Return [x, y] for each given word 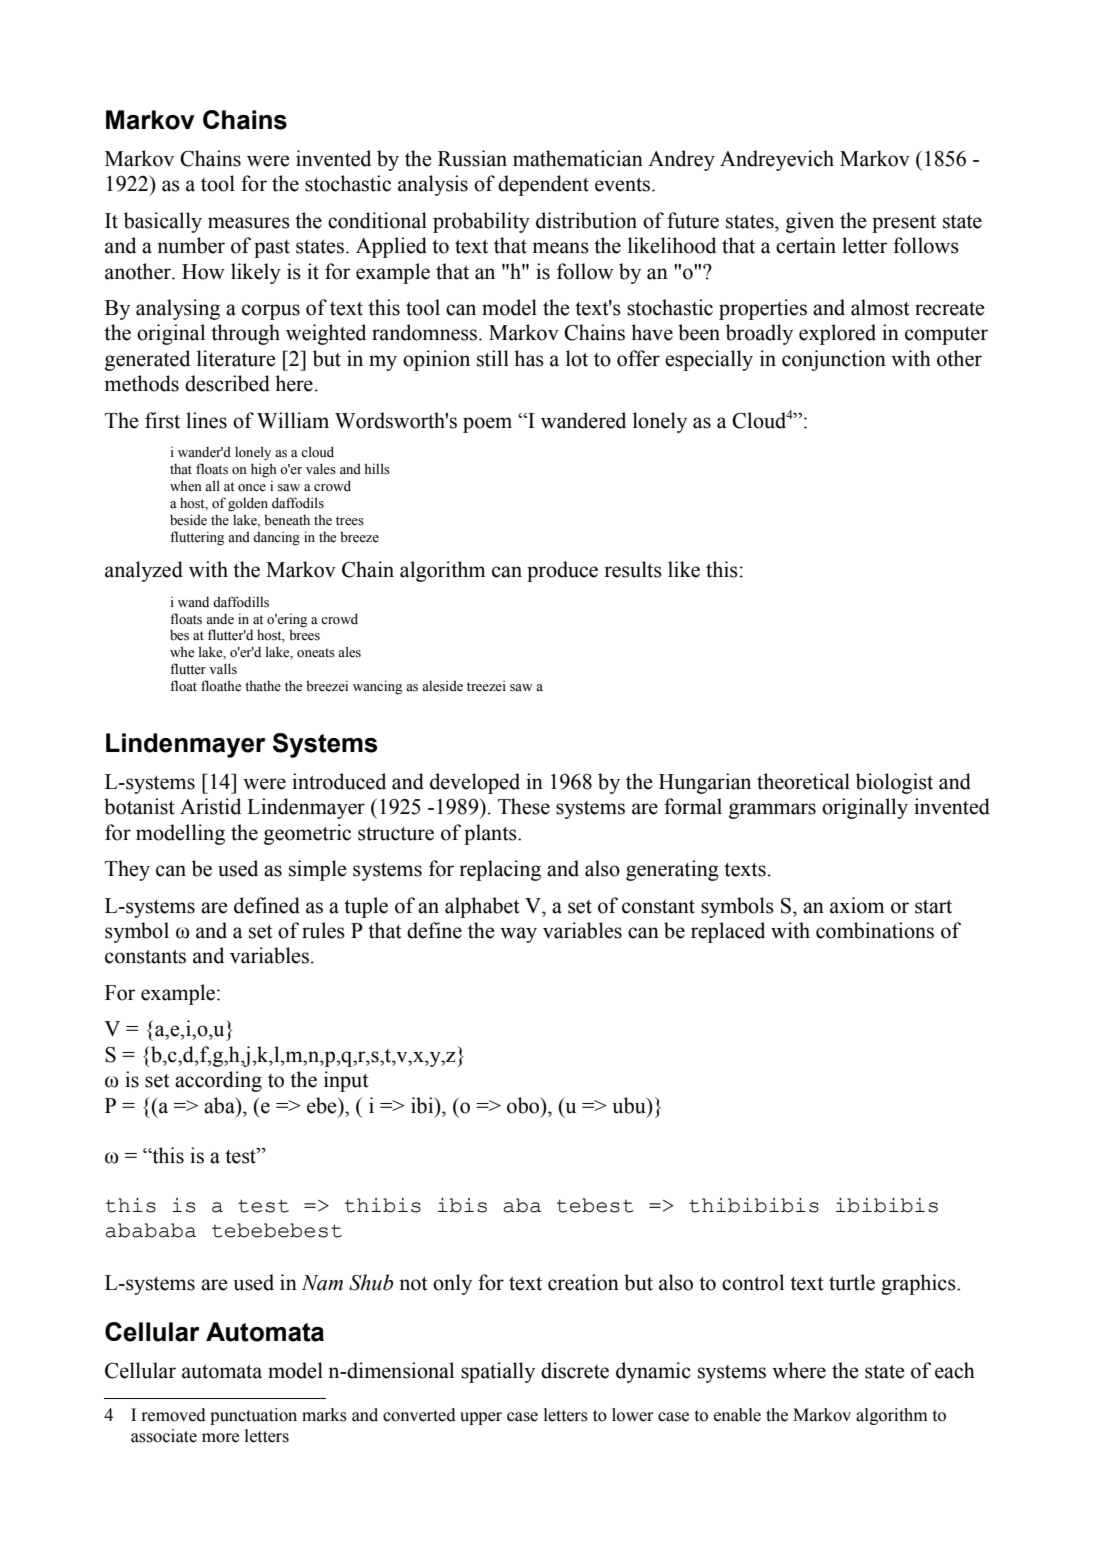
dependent [543, 185]
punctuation [253, 1416]
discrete [575, 1370]
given [810, 222]
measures [249, 223]
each [955, 1370]
